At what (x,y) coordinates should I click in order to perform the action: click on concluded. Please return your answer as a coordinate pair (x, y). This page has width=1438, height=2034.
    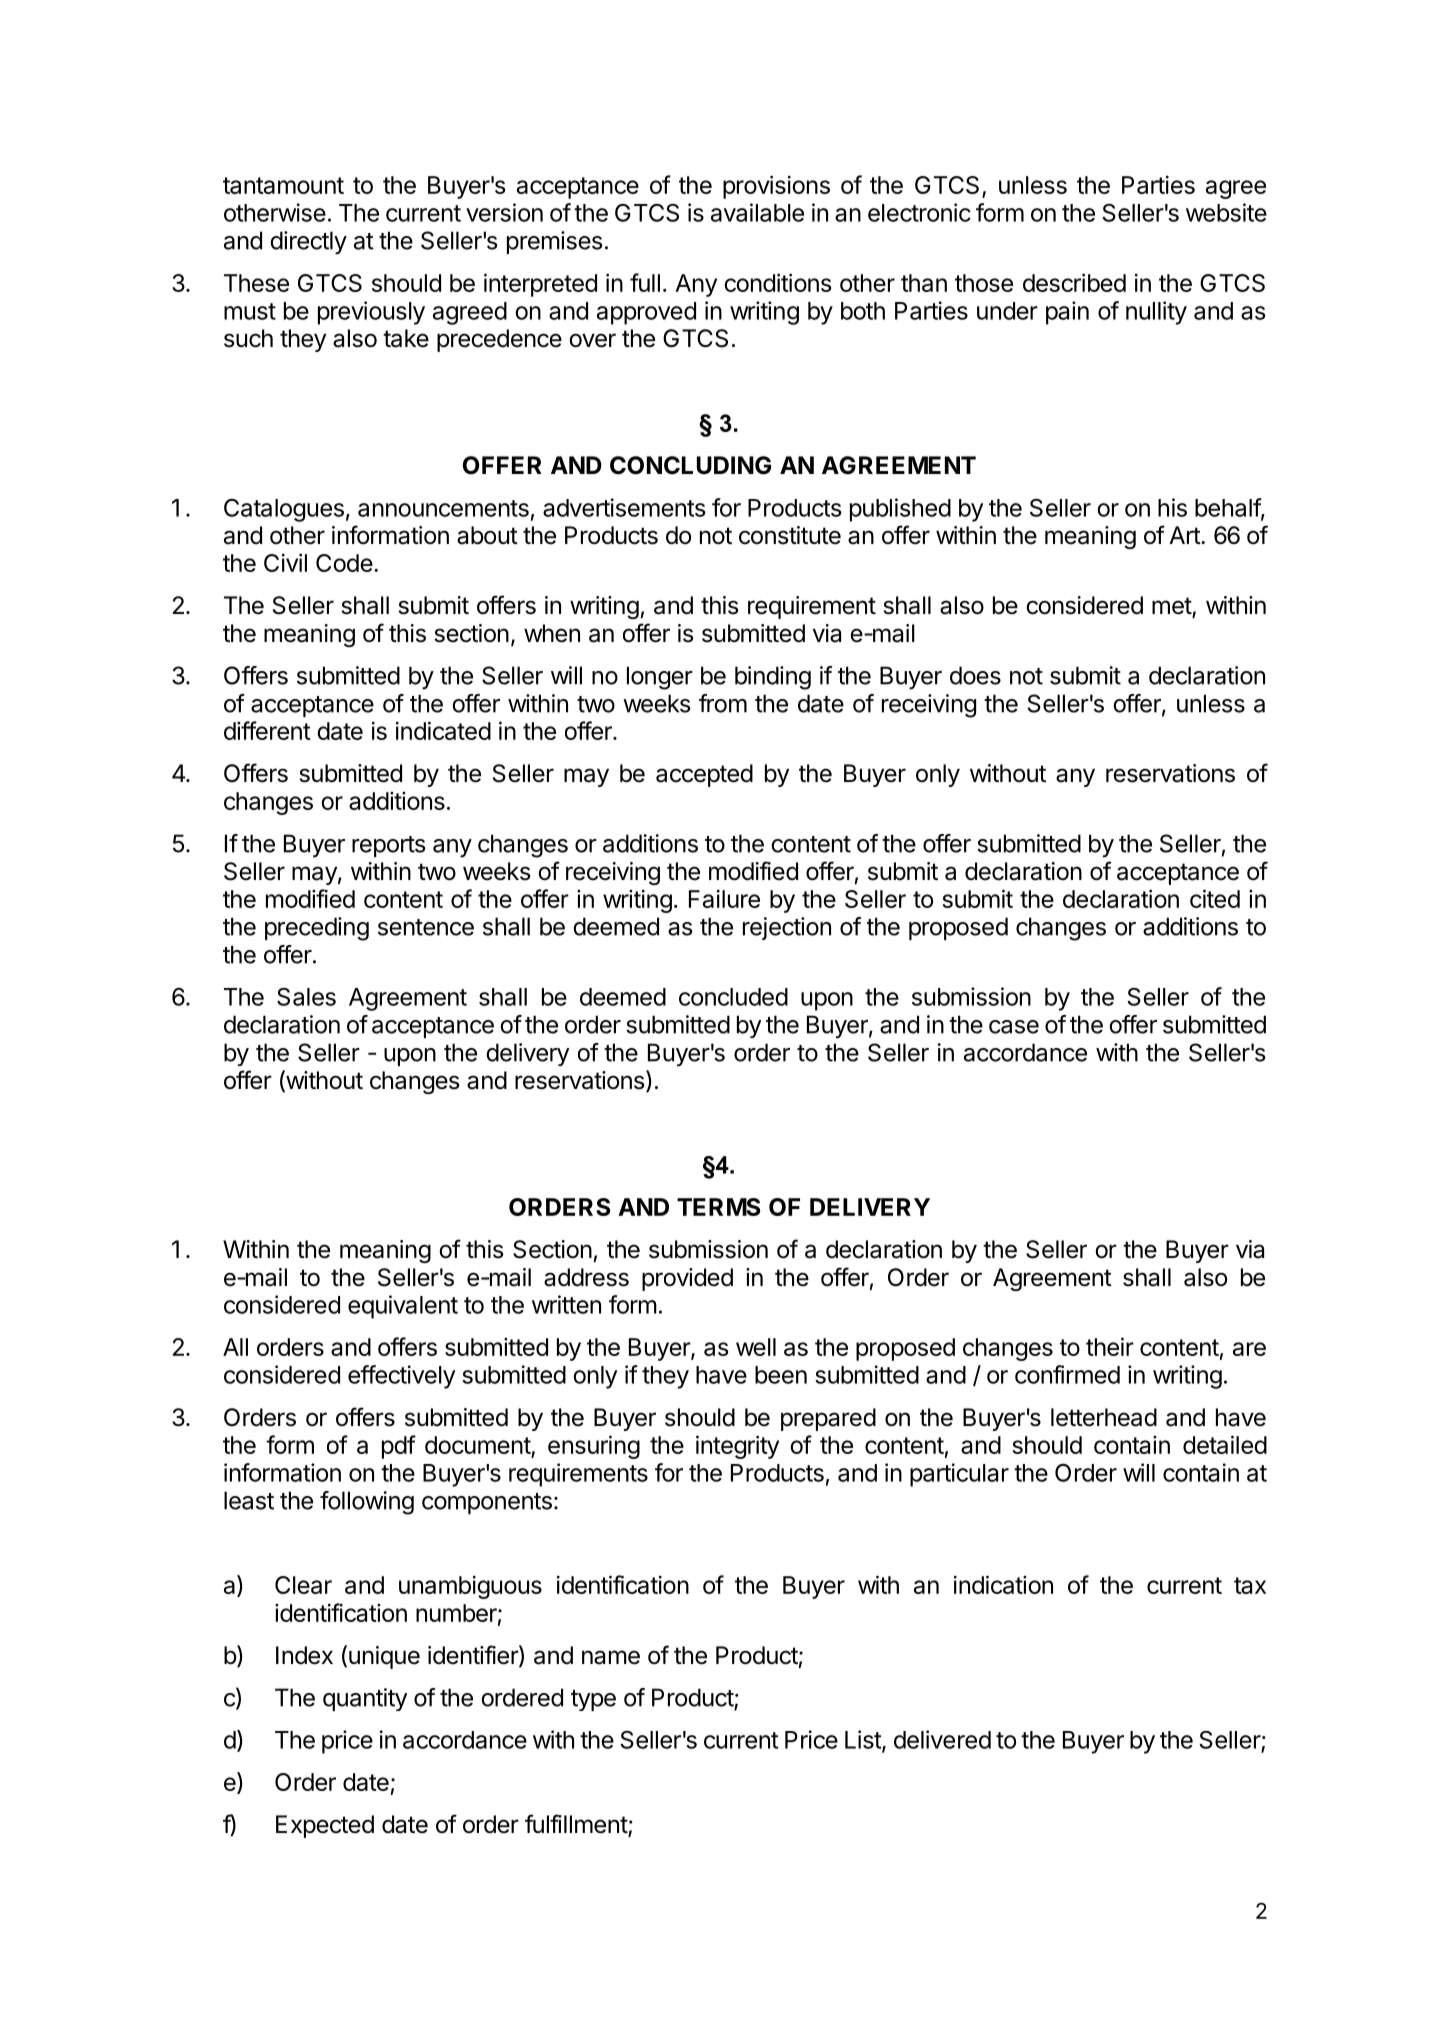
    Looking at the image, I should click on (733, 997).
